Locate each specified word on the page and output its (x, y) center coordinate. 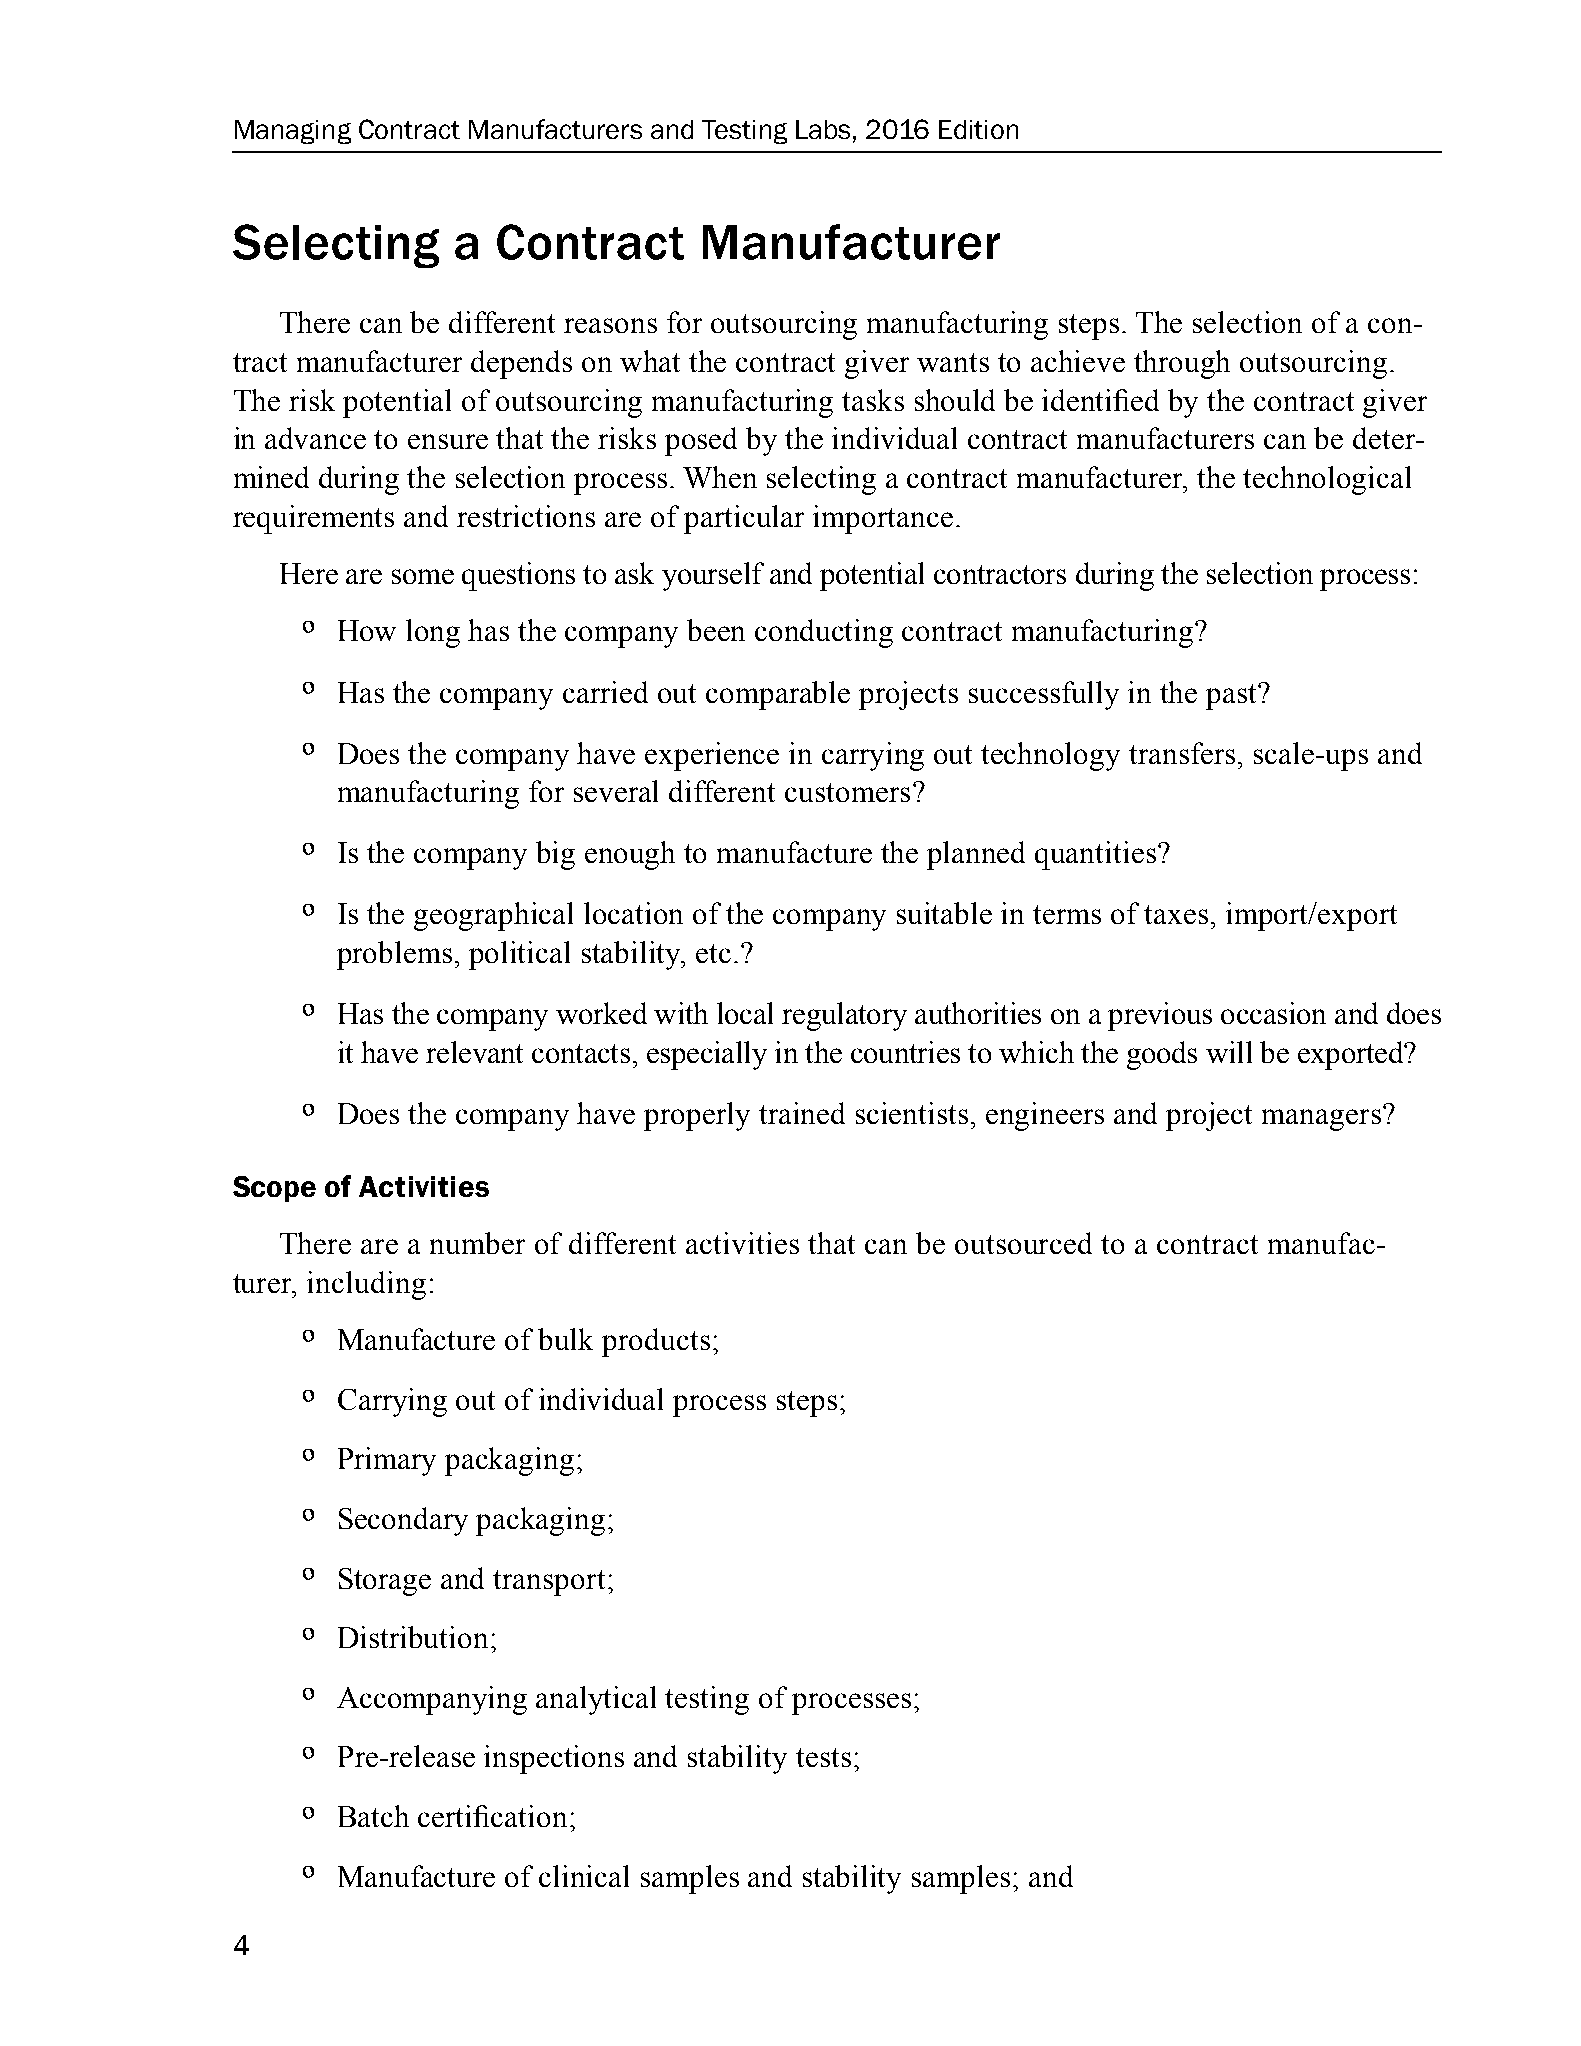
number (477, 1243)
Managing (293, 132)
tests (823, 1757)
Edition (978, 129)
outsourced (1023, 1243)
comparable (778, 695)
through (1182, 364)
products (656, 1342)
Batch (373, 1816)
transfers (1182, 753)
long (433, 633)
